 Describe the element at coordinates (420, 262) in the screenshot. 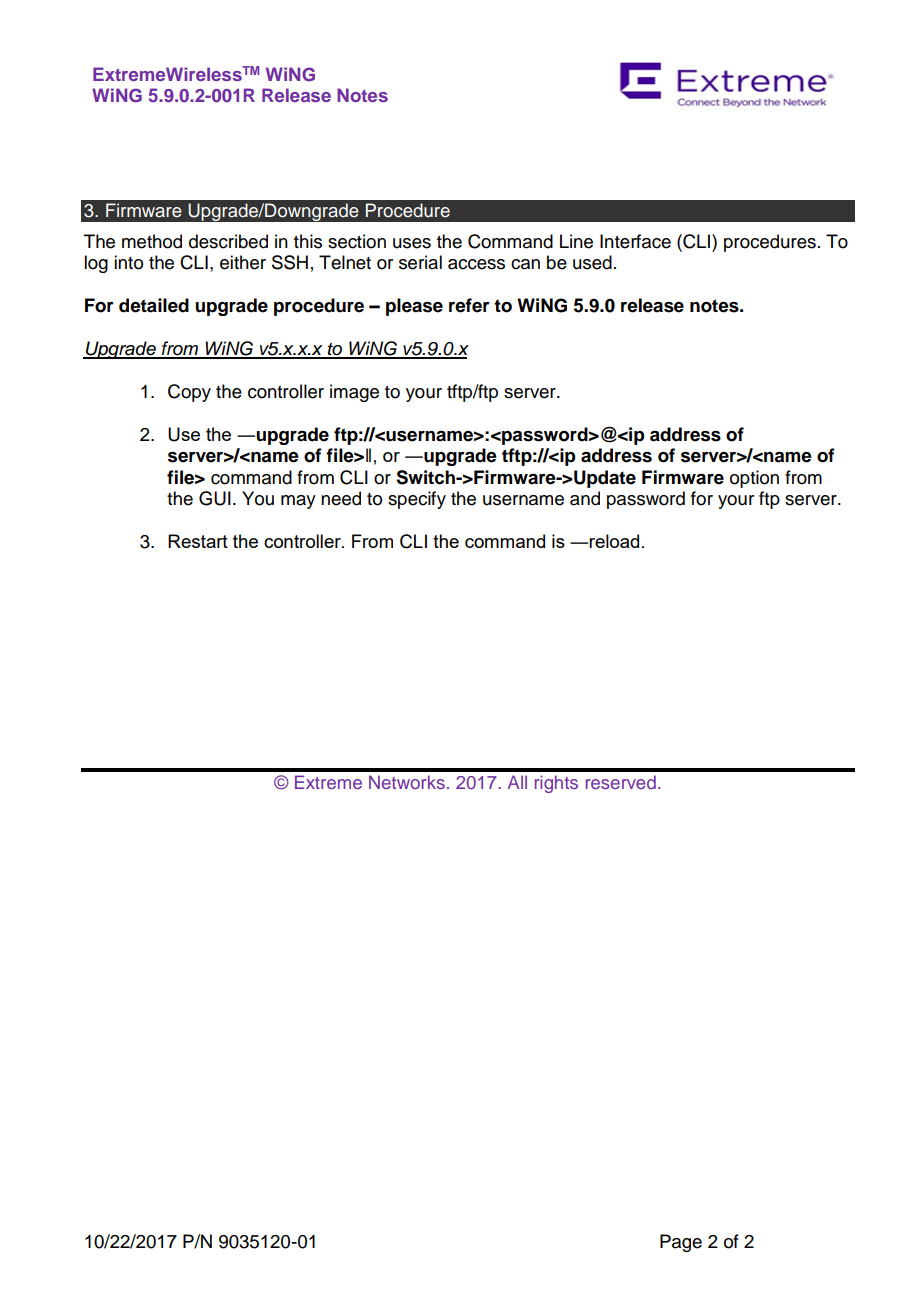

I see `serial` at that location.
